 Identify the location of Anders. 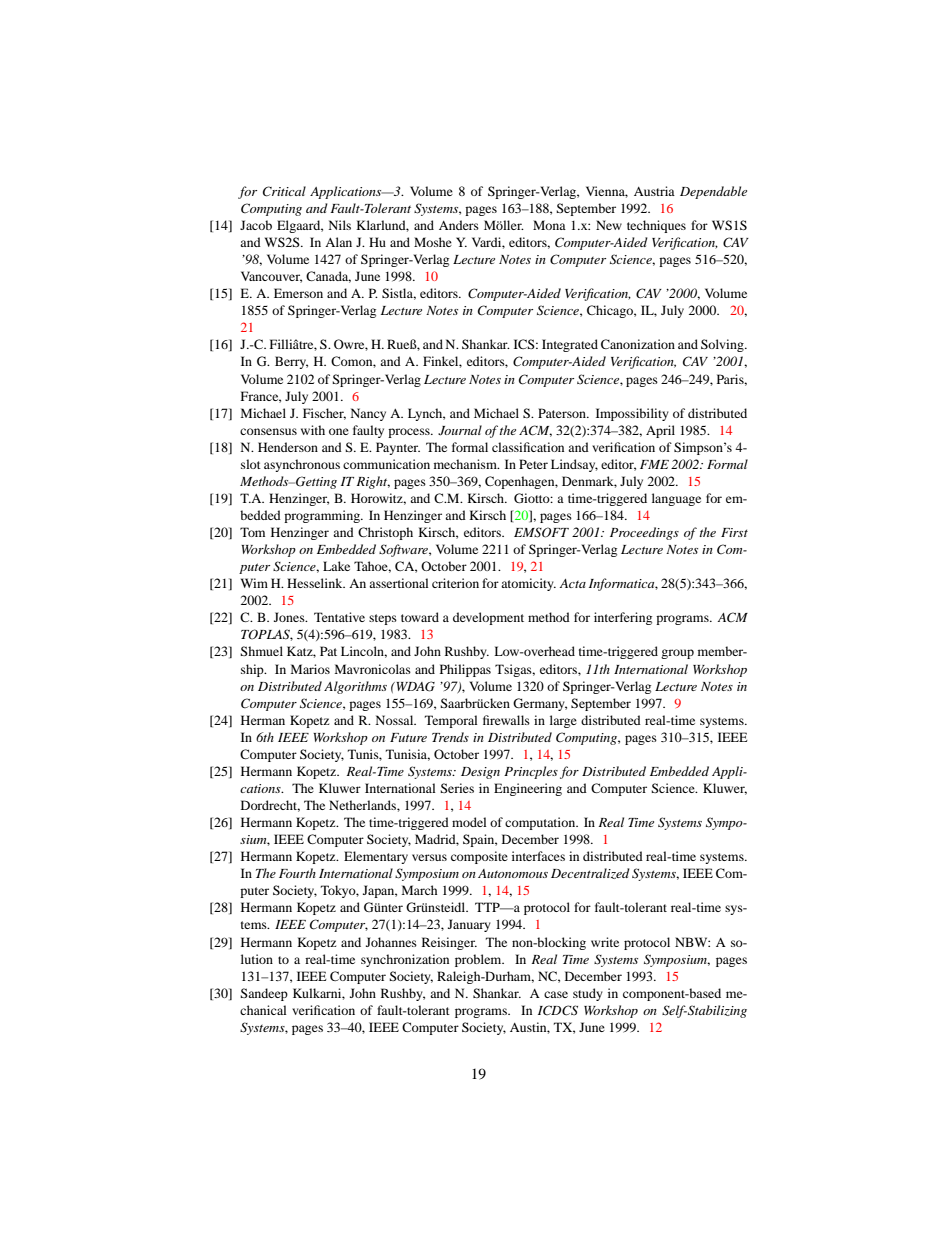
(459, 225).
